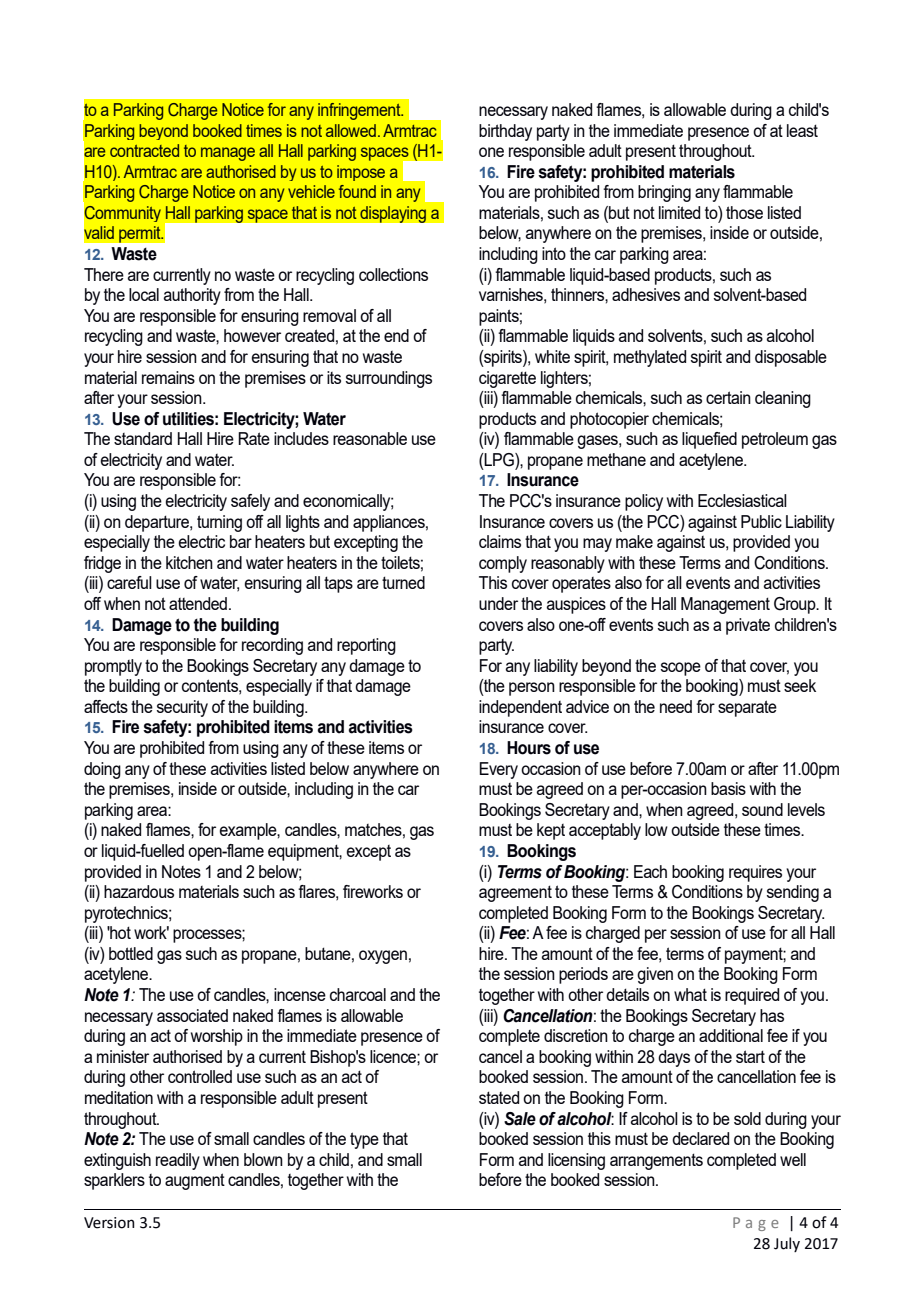 The image size is (924, 1308). I want to click on security, so click(182, 708).
